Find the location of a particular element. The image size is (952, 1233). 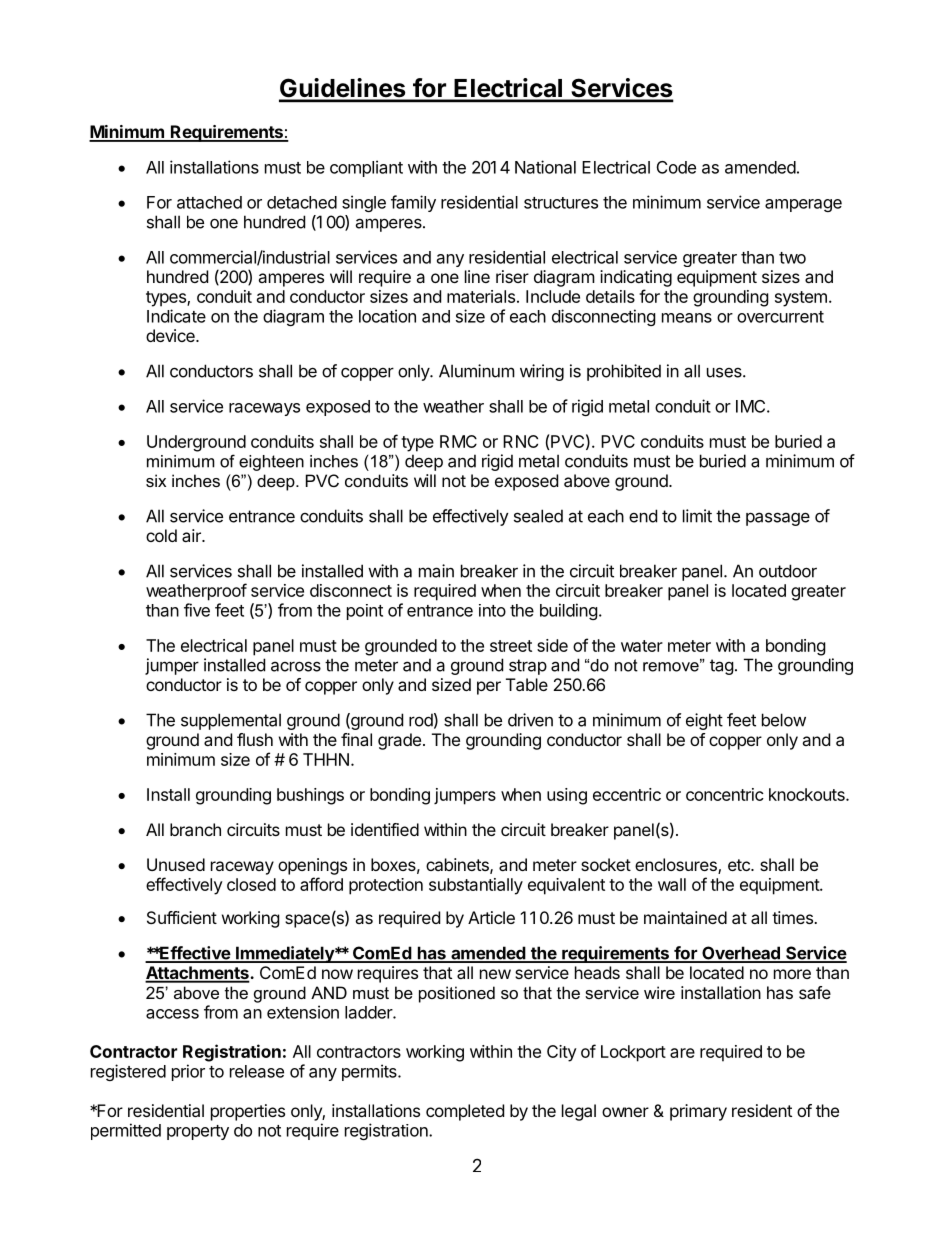

six is located at coordinates (156, 480).
